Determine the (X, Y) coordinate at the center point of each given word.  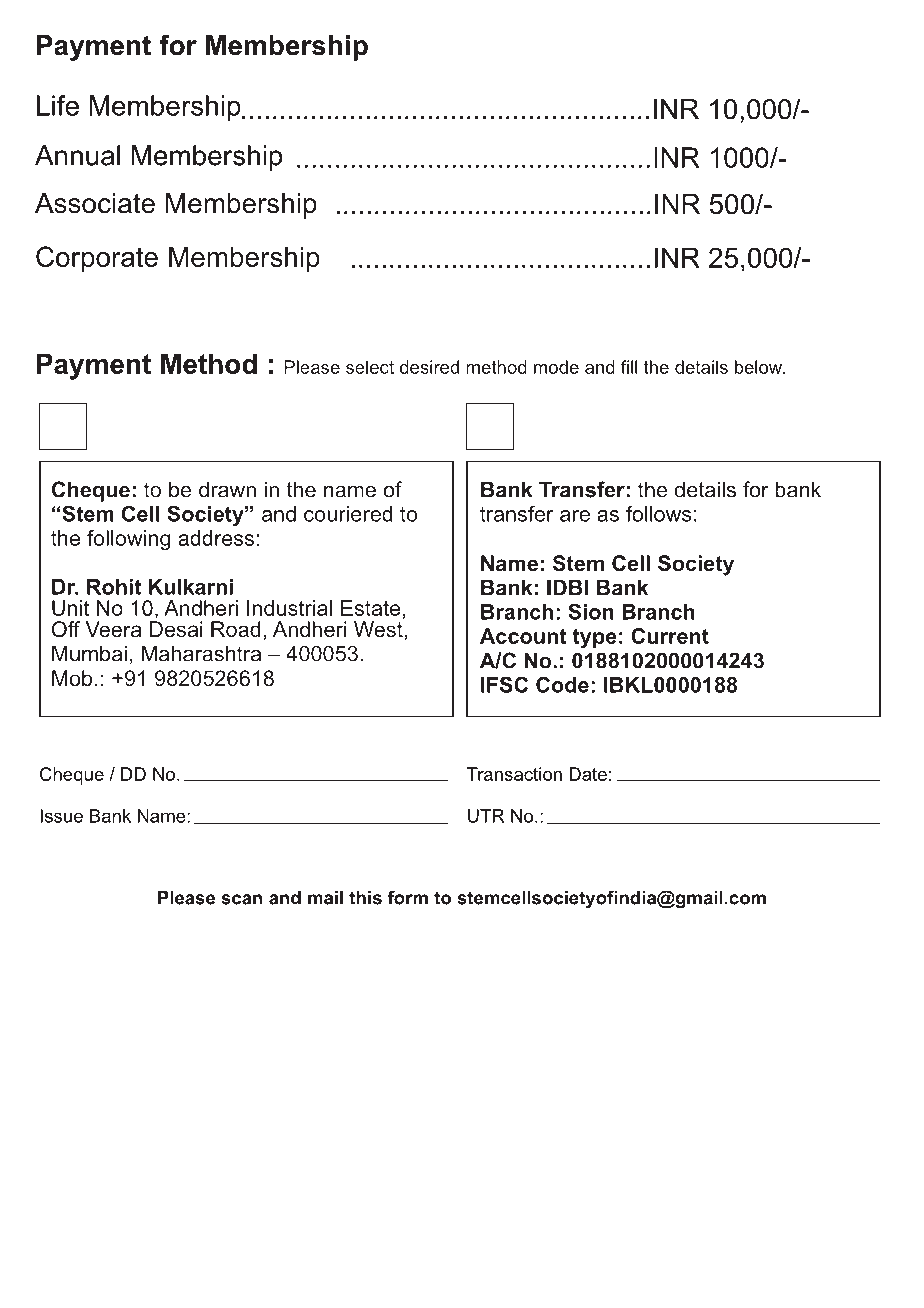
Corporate (97, 259)
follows (659, 513)
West (379, 630)
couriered (348, 514)
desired (429, 367)
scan (241, 899)
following (128, 540)
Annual (77, 155)
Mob (72, 678)
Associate (95, 203)
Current (670, 636)
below (760, 367)
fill (629, 367)
